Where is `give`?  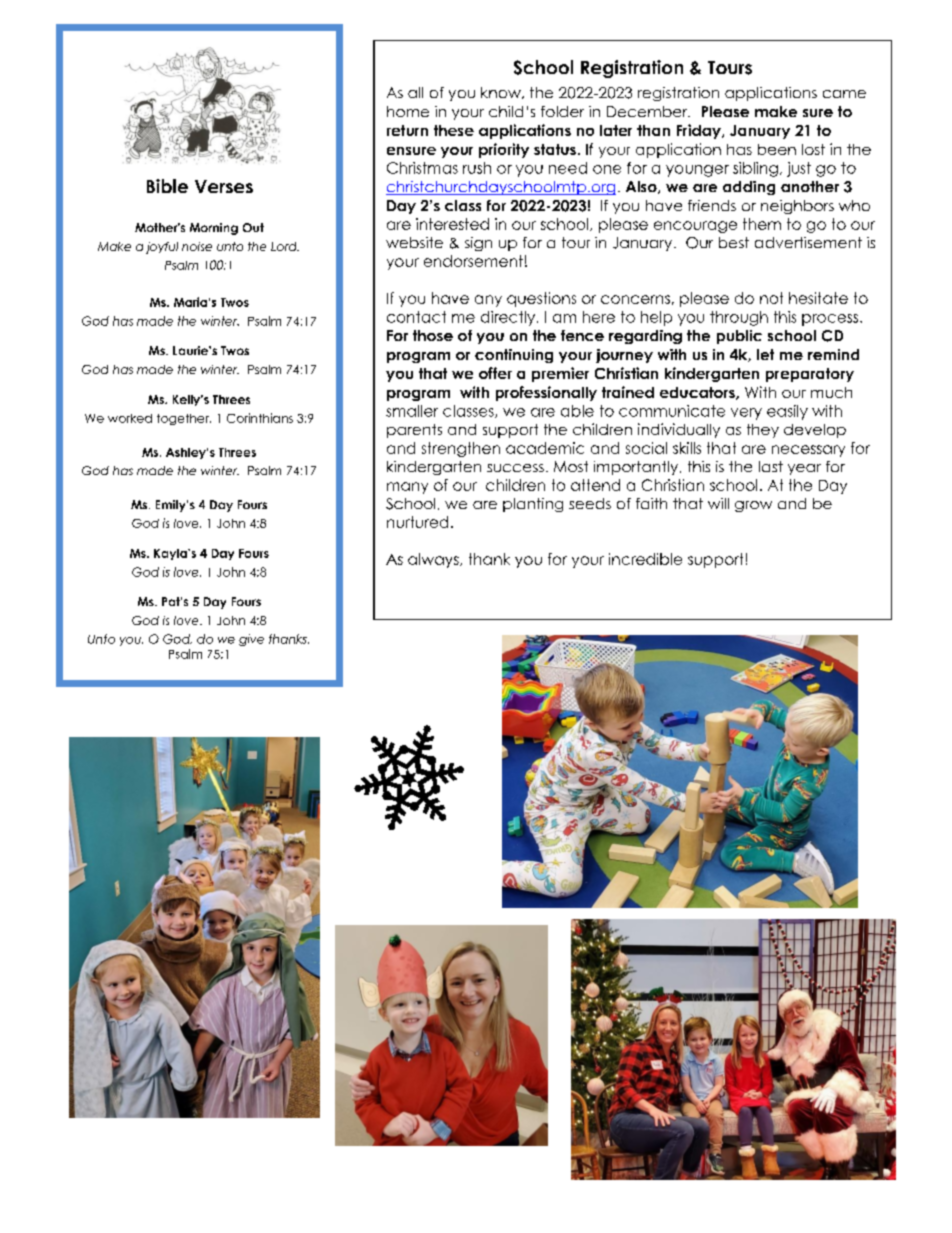
give is located at coordinates (251, 640).
